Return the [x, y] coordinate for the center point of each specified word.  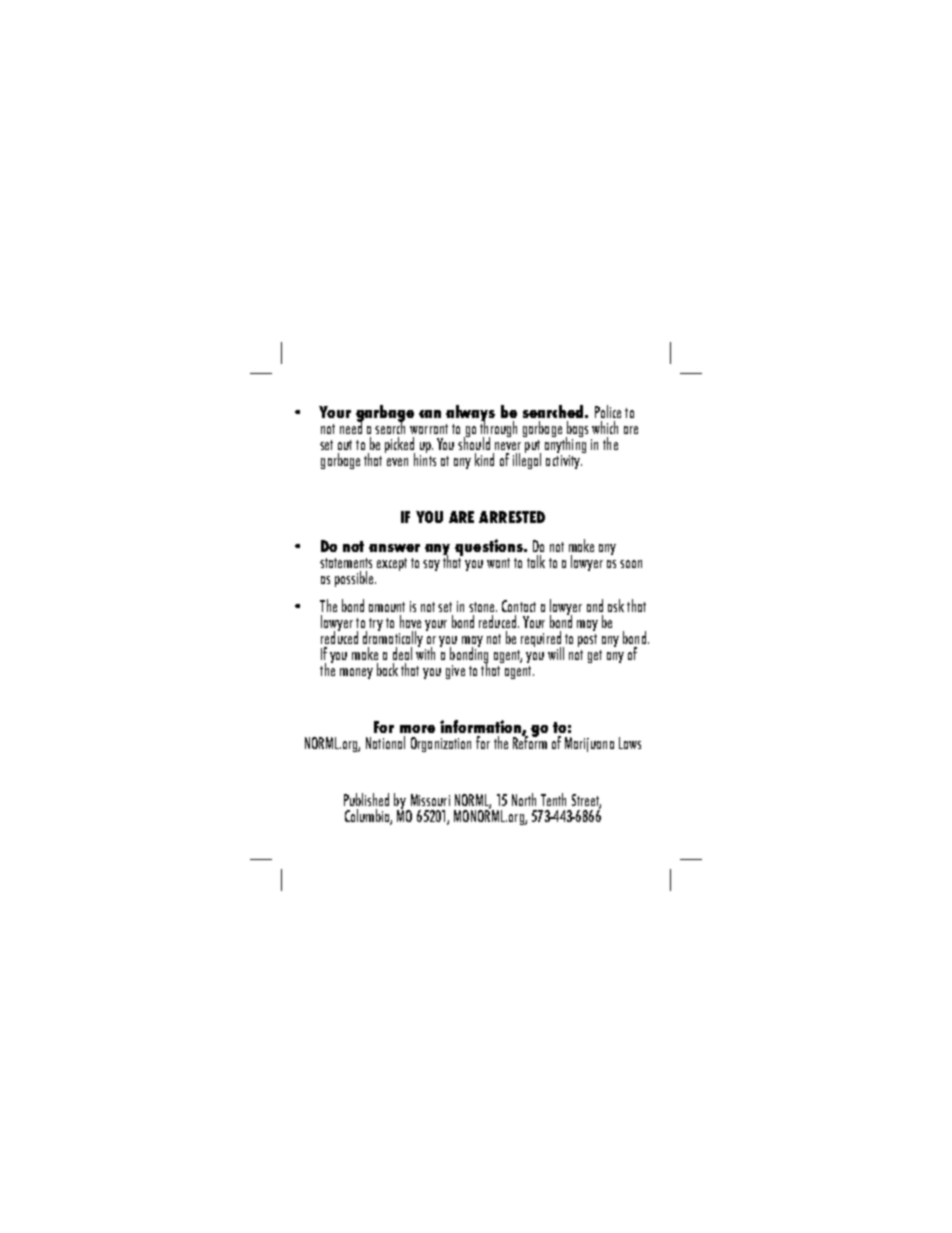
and [595, 605]
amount [387, 607]
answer [394, 548]
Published [366, 799]
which [605, 427]
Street [586, 801]
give [455, 672]
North [524, 799]
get [595, 656]
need [352, 426]
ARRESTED [512, 517]
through [498, 429]
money [356, 673]
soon [631, 564]
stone [483, 607]
